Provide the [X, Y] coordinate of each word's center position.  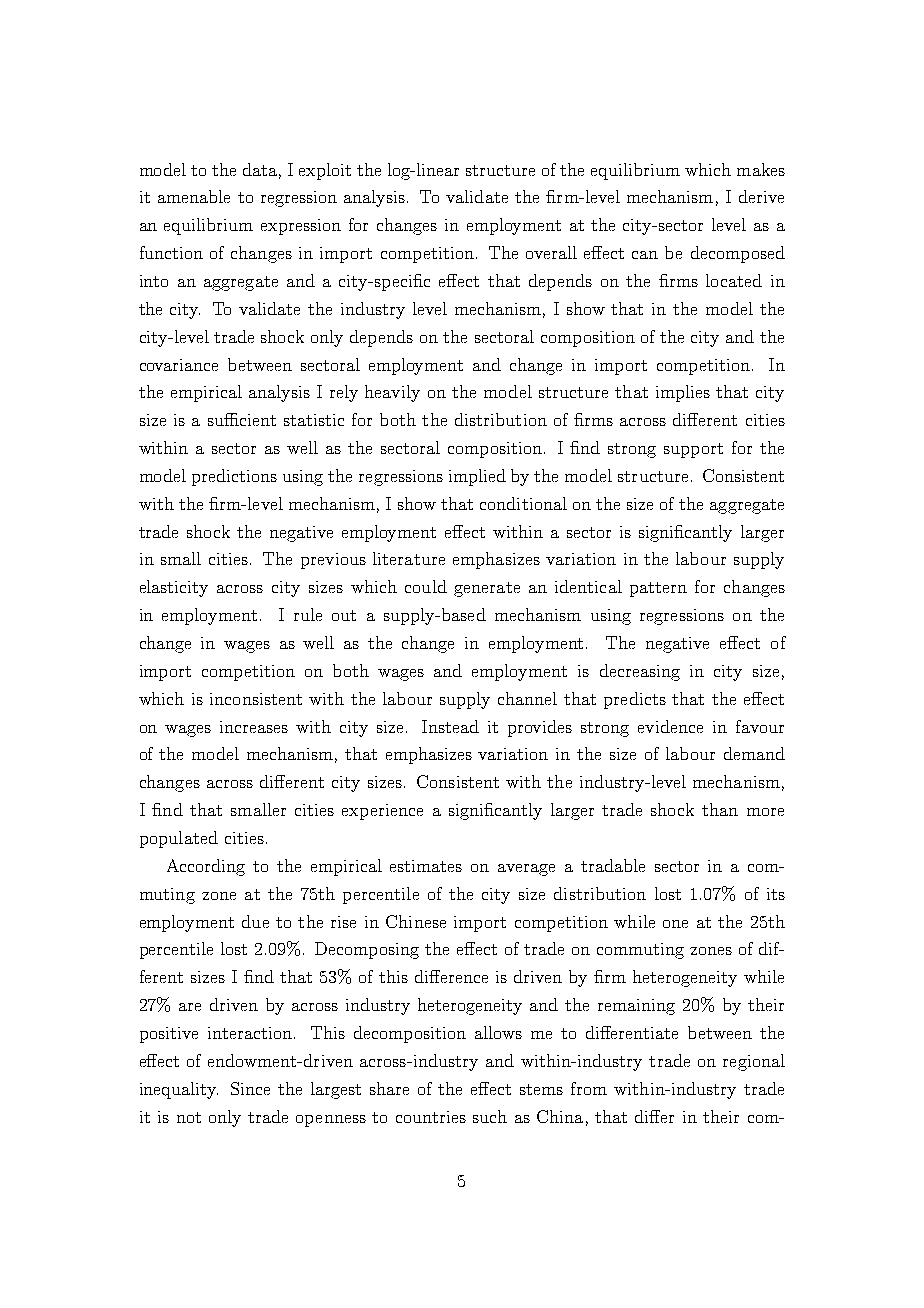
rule [308, 614]
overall [551, 252]
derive [761, 196]
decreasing [640, 672]
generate [487, 589]
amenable [194, 196]
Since [250, 1088]
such [490, 1116]
